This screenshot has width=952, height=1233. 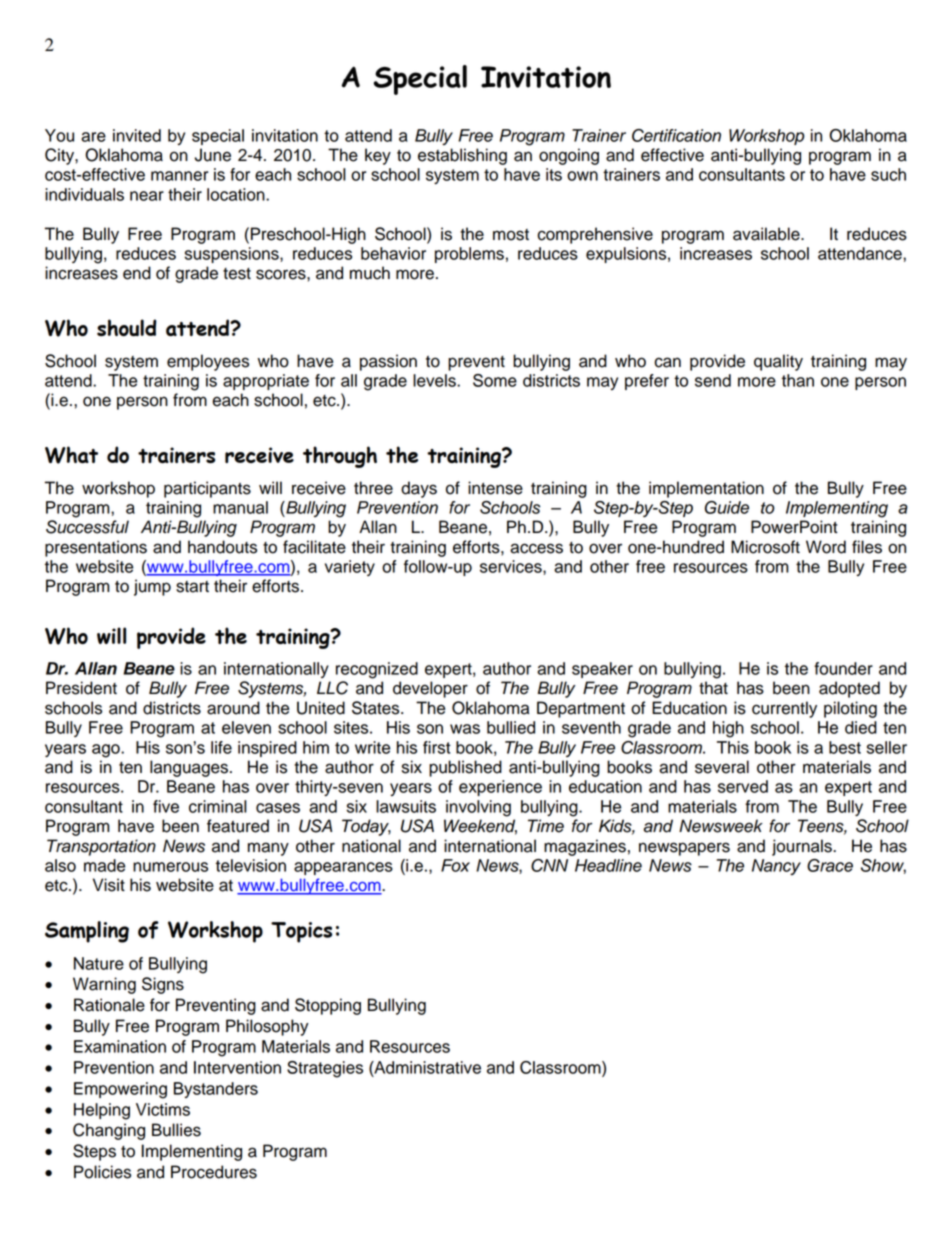 What do you see at coordinates (462, 156) in the screenshot?
I see `establishing` at bounding box center [462, 156].
